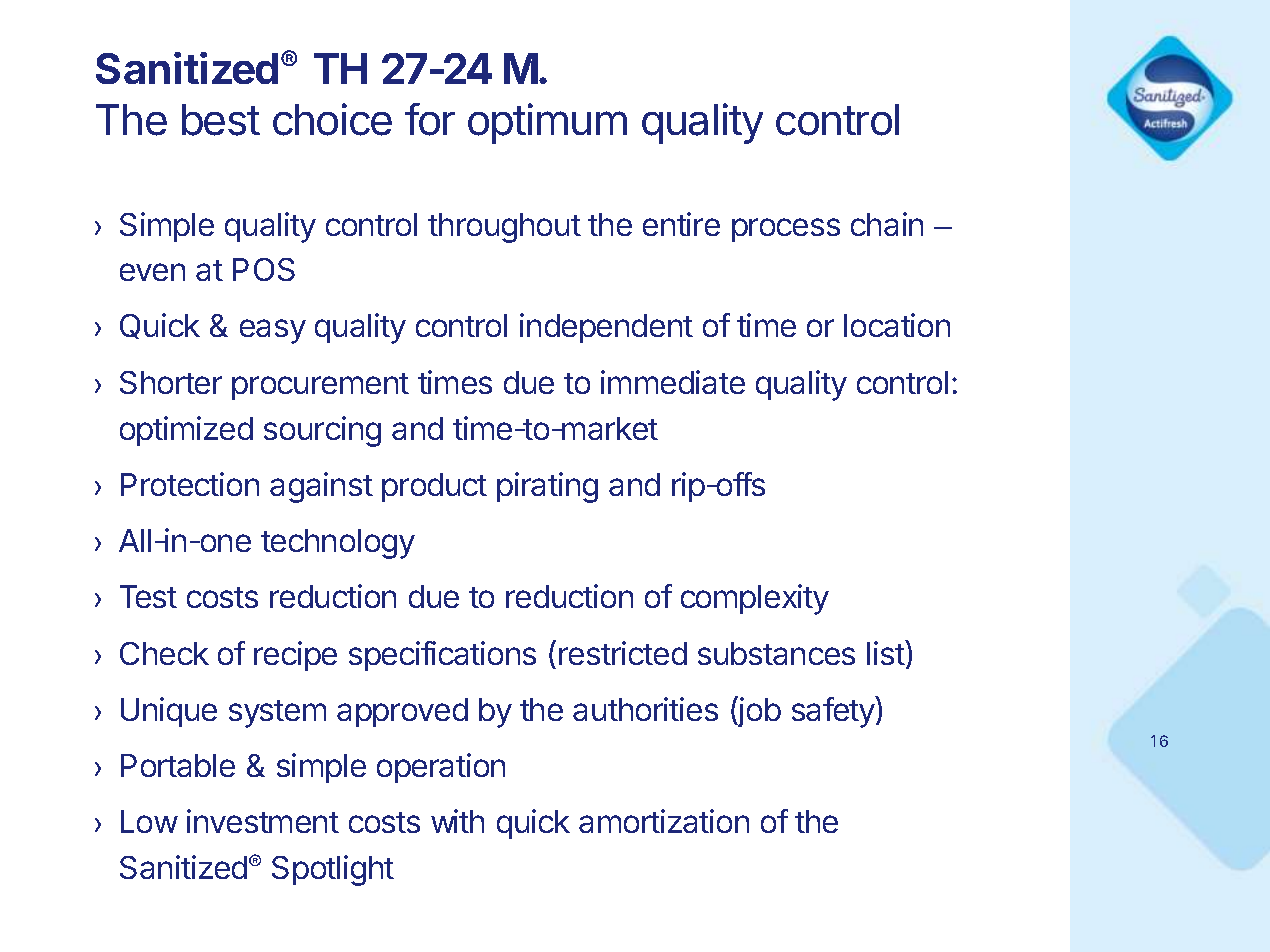 The image size is (1270, 952). What do you see at coordinates (148, 596) in the screenshot?
I see `Test` at bounding box center [148, 596].
